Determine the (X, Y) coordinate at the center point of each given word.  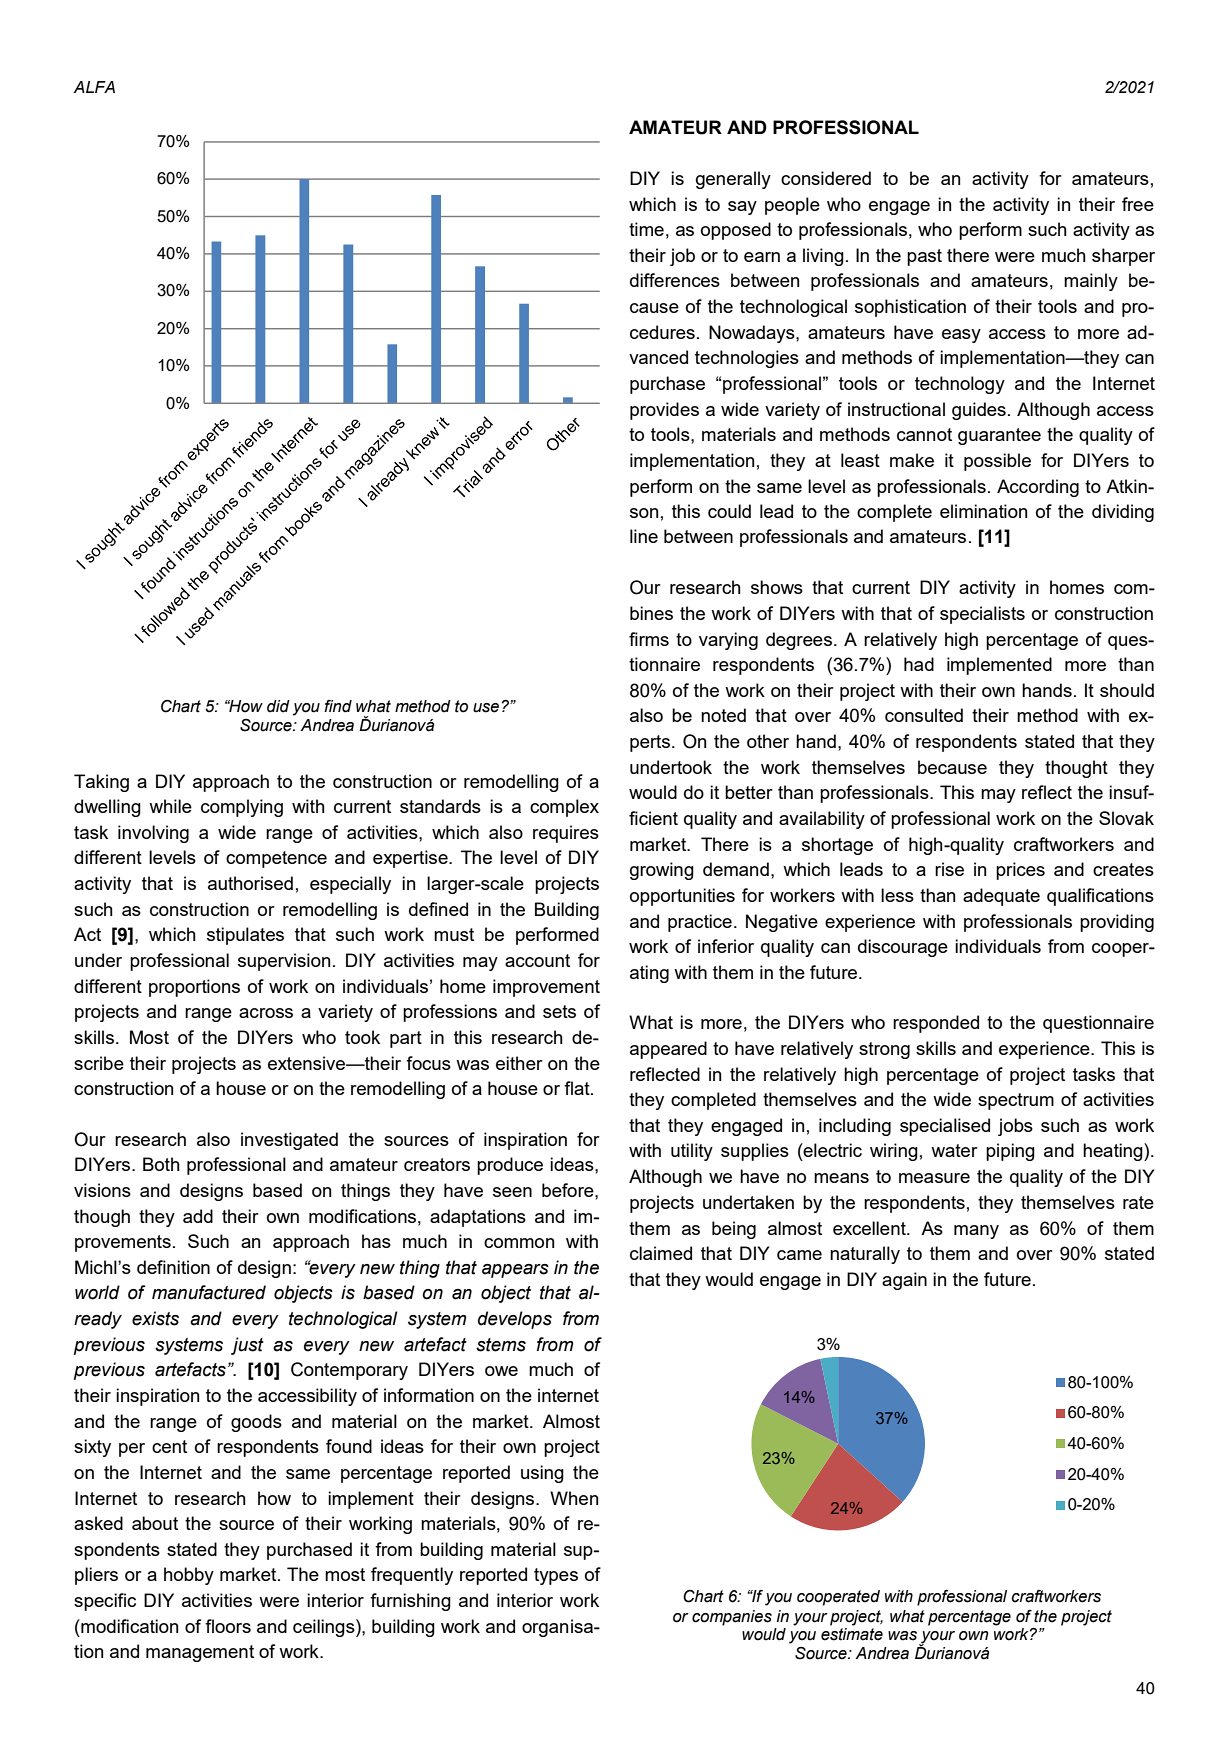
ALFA (94, 87)
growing (662, 871)
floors (228, 1626)
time (646, 229)
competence (276, 859)
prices (1020, 871)
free (1138, 204)
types (556, 1576)
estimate (852, 1634)
